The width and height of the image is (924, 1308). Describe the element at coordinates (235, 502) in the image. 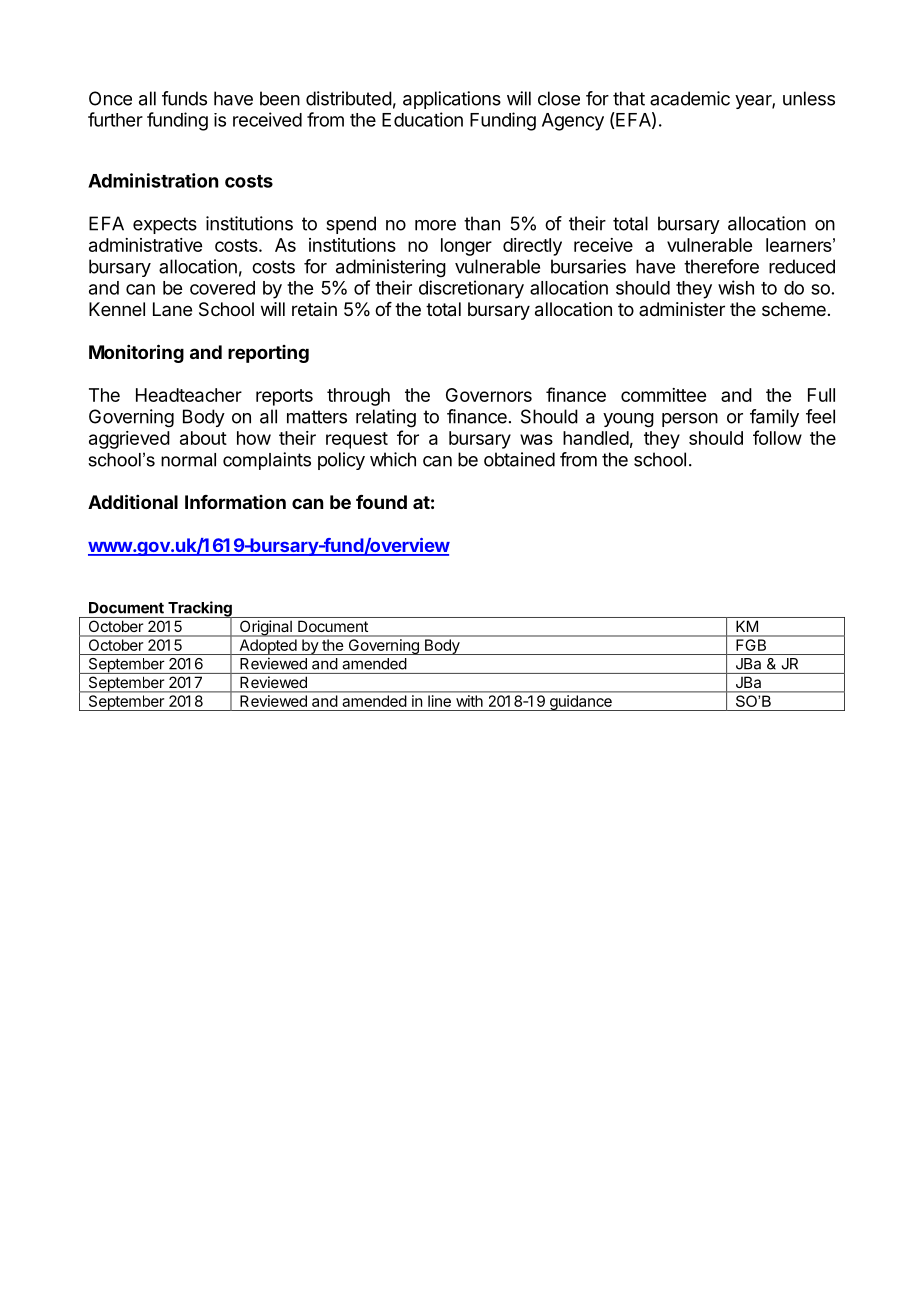

I see `Information` at that location.
